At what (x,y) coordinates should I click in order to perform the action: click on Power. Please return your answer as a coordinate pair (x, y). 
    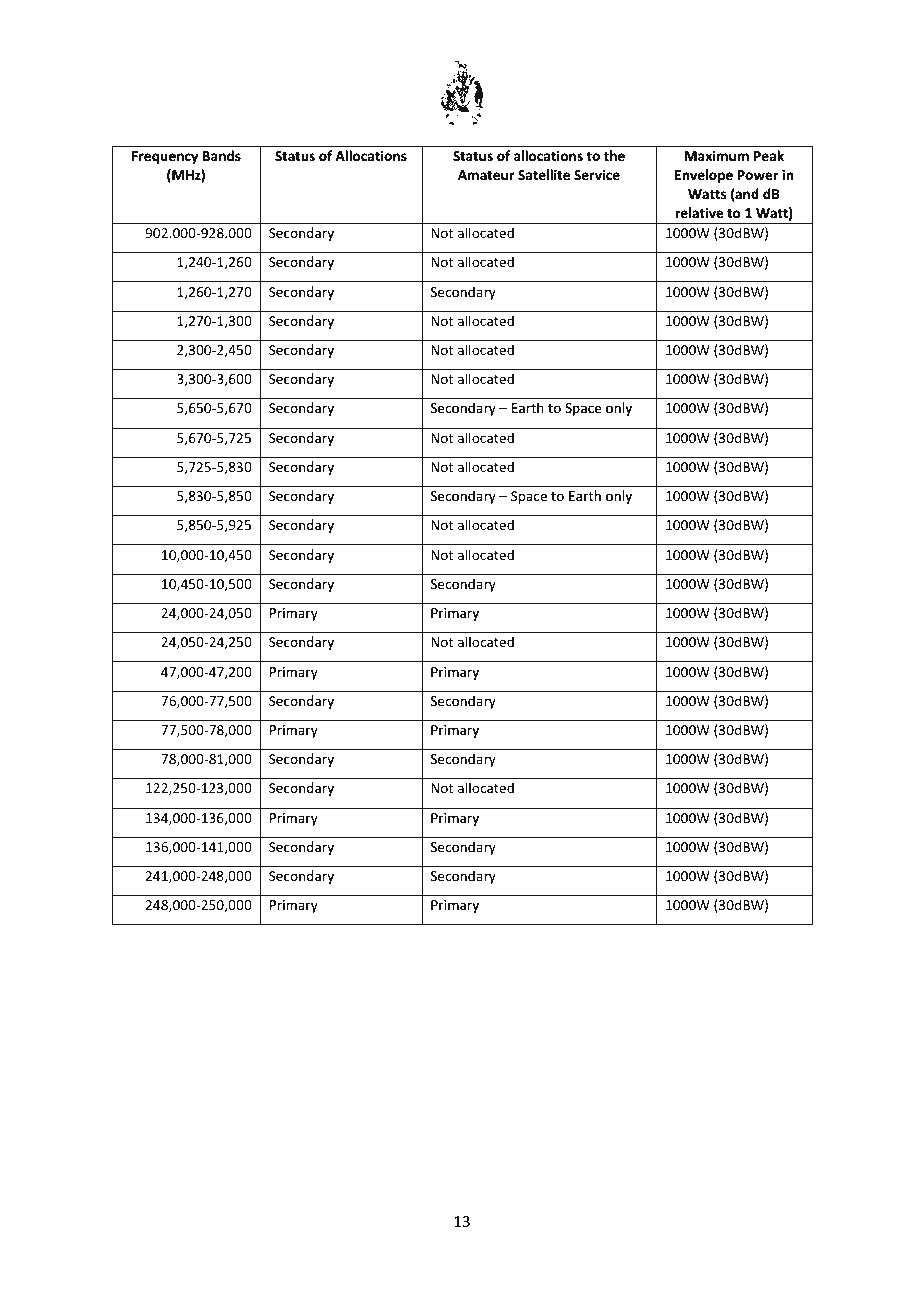
    Looking at the image, I should click on (758, 175).
